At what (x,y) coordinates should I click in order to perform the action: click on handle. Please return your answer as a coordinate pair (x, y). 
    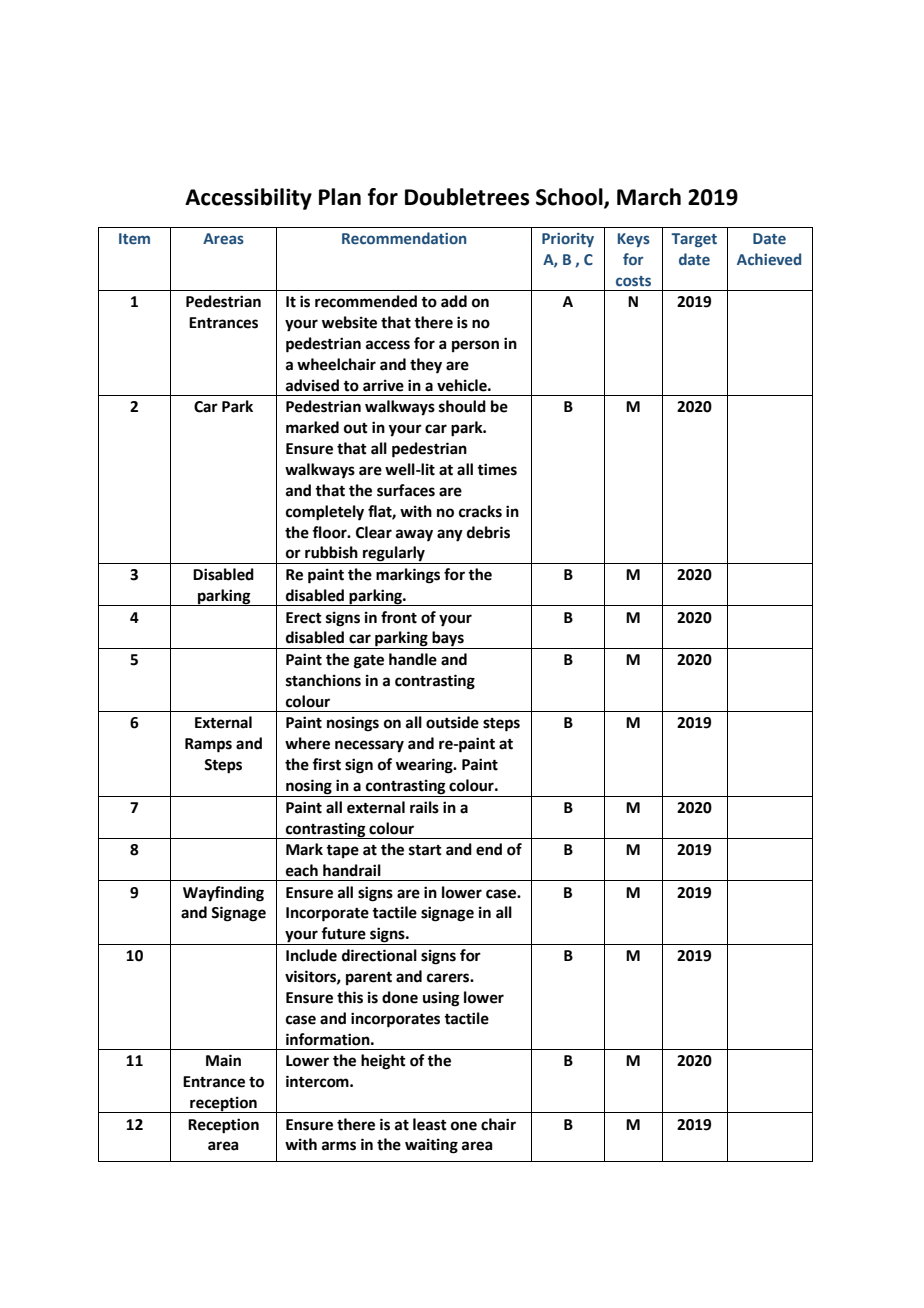
    Looking at the image, I should click on (413, 659).
